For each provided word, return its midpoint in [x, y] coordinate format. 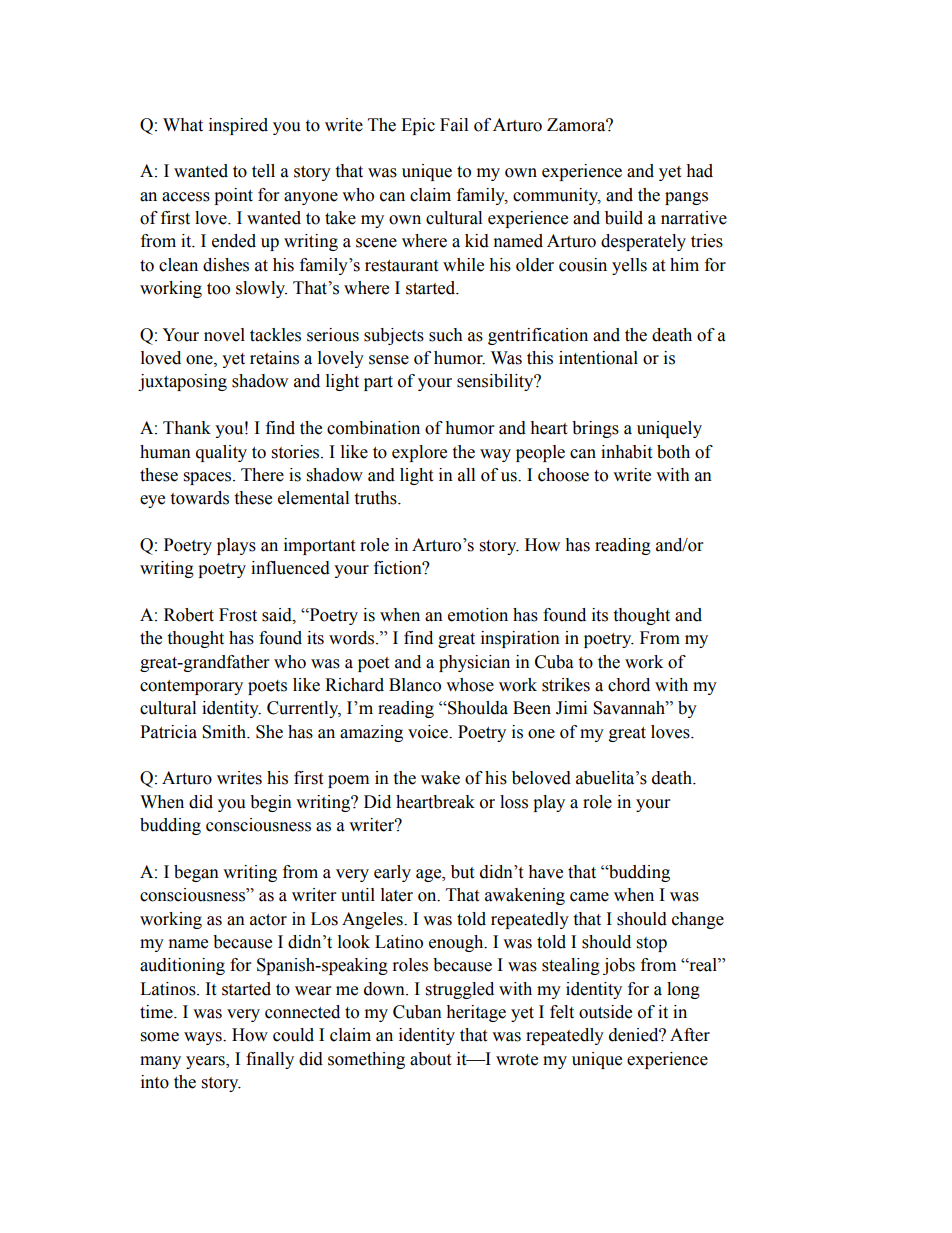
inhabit [626, 452]
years [206, 1062]
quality [221, 453]
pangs [686, 198]
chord [629, 685]
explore [419, 453]
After [690, 1035]
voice [429, 732]
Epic [418, 126]
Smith [225, 732]
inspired [238, 126]
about [430, 1059]
